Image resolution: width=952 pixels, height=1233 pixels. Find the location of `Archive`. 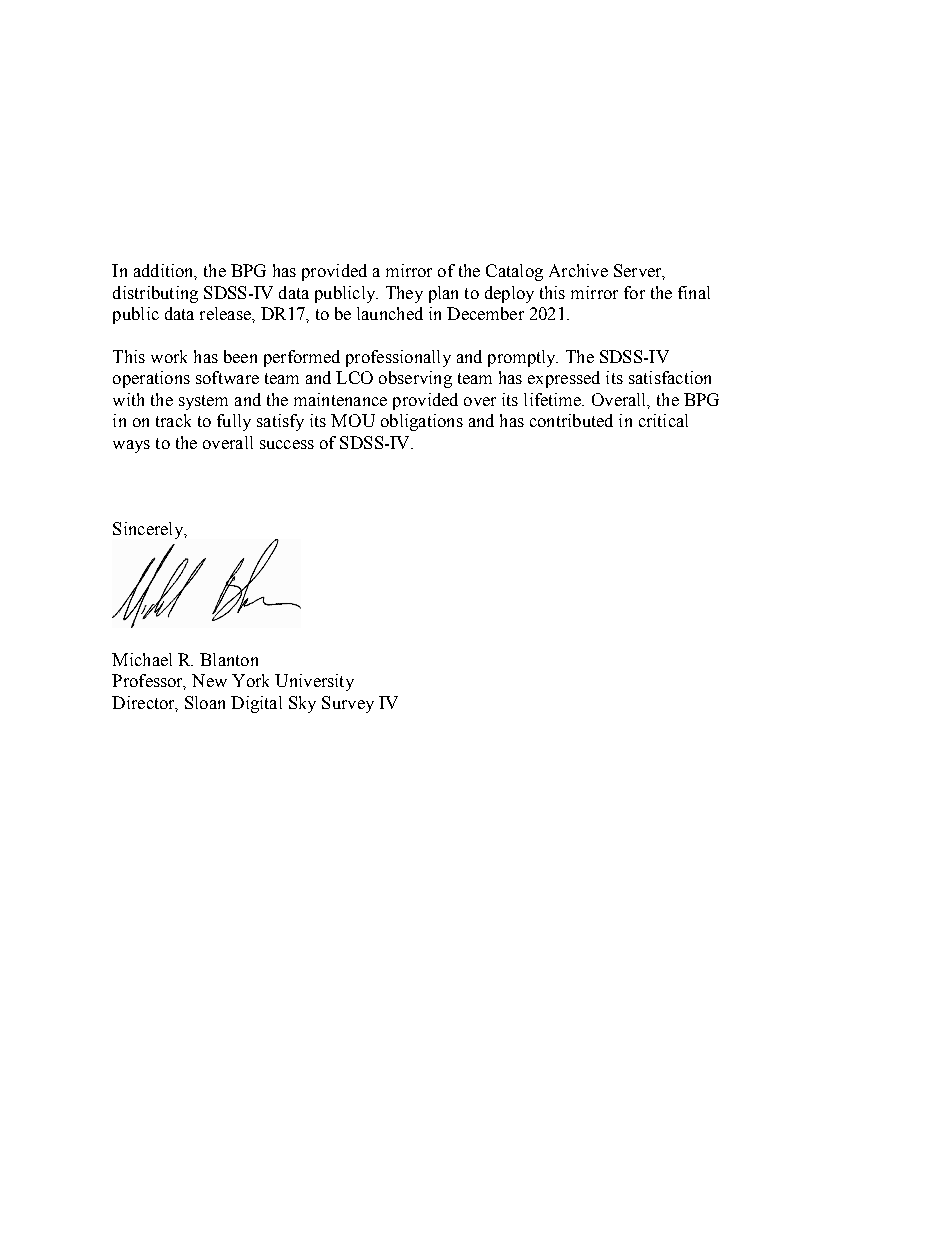

Archive is located at coordinates (578, 270).
